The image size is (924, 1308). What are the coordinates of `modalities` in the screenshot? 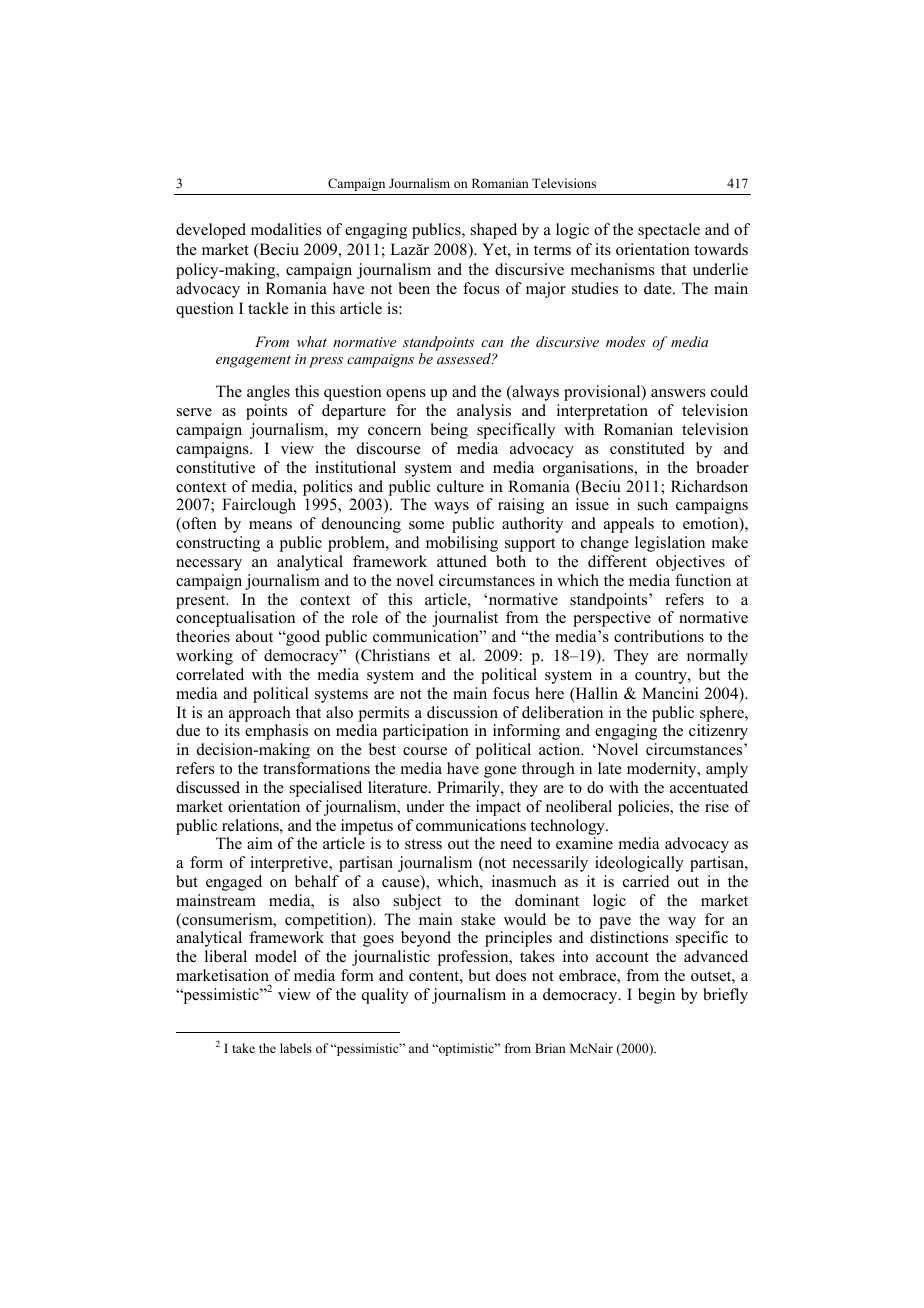 It's located at (286, 229).
